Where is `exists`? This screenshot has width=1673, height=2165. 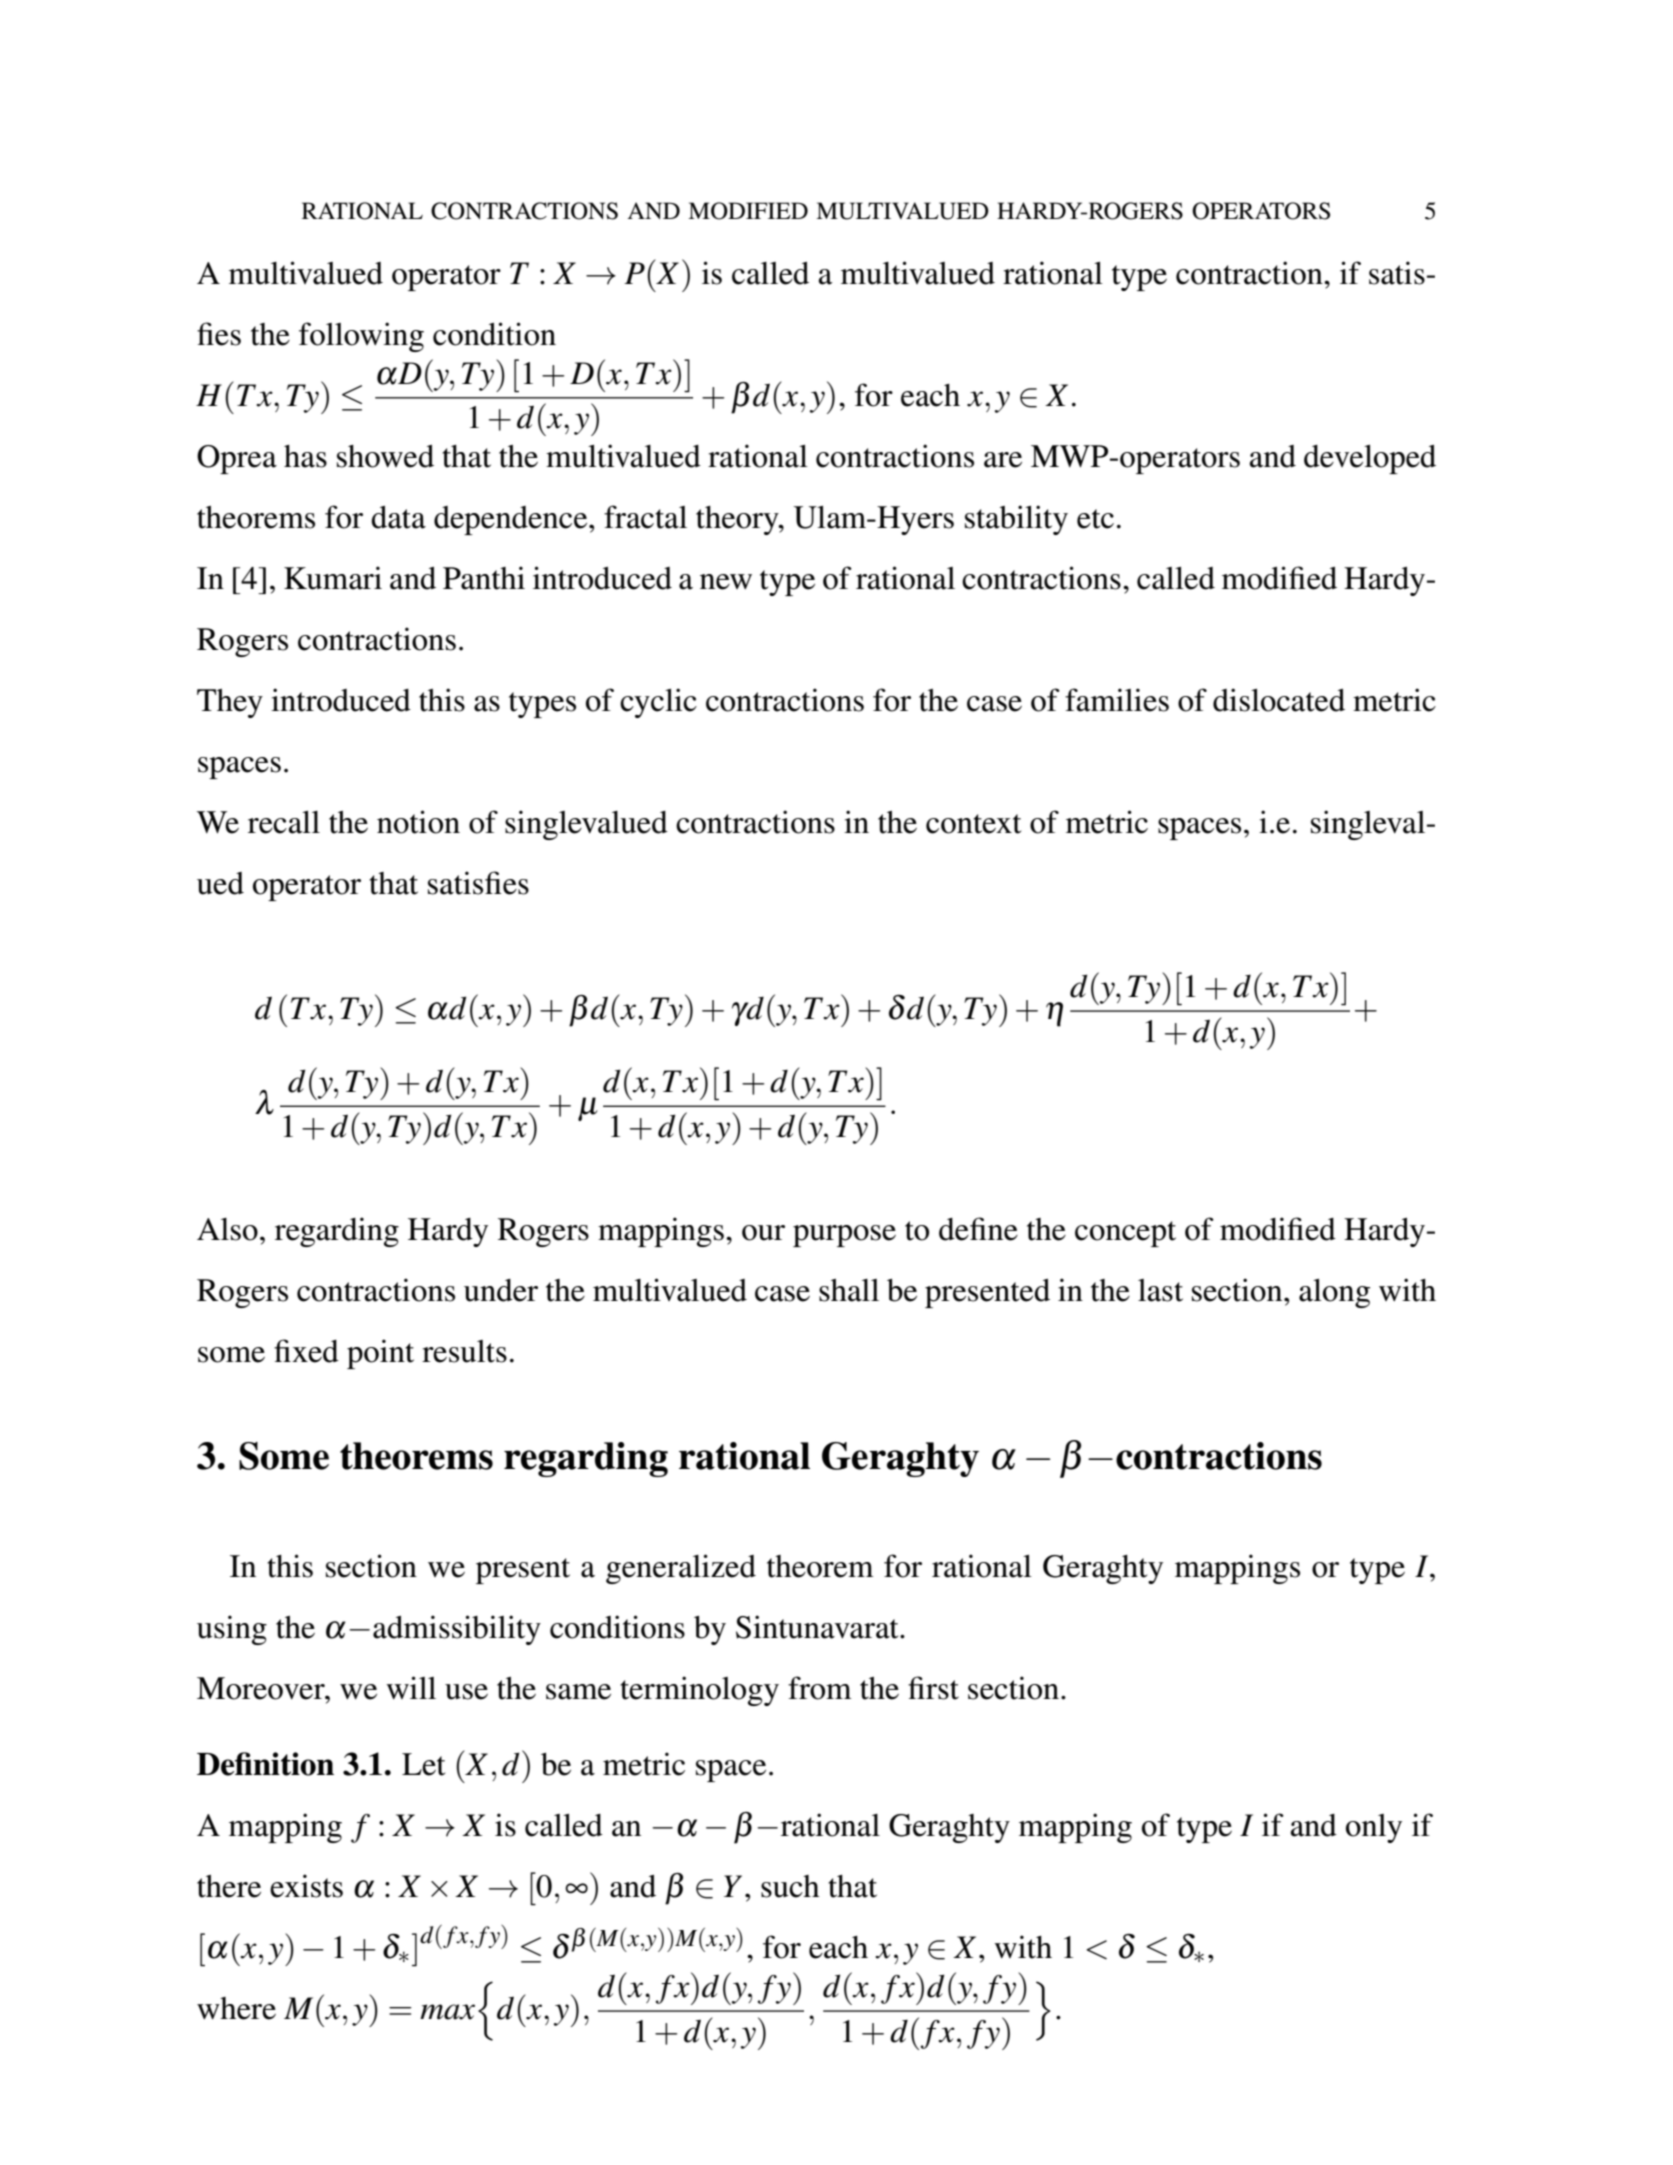 exists is located at coordinates (306, 1886).
